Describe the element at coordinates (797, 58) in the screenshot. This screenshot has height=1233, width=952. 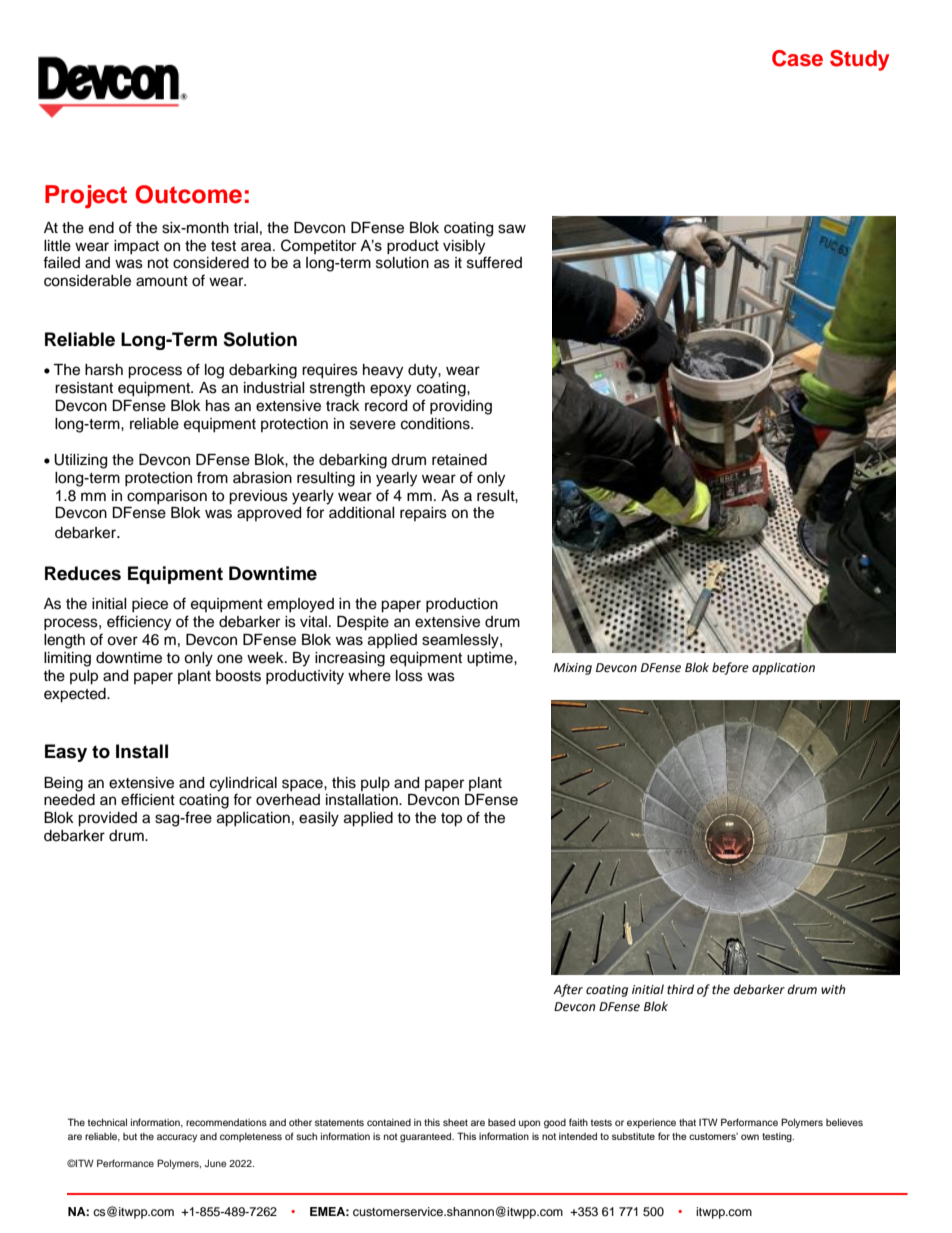
I see `Case` at that location.
